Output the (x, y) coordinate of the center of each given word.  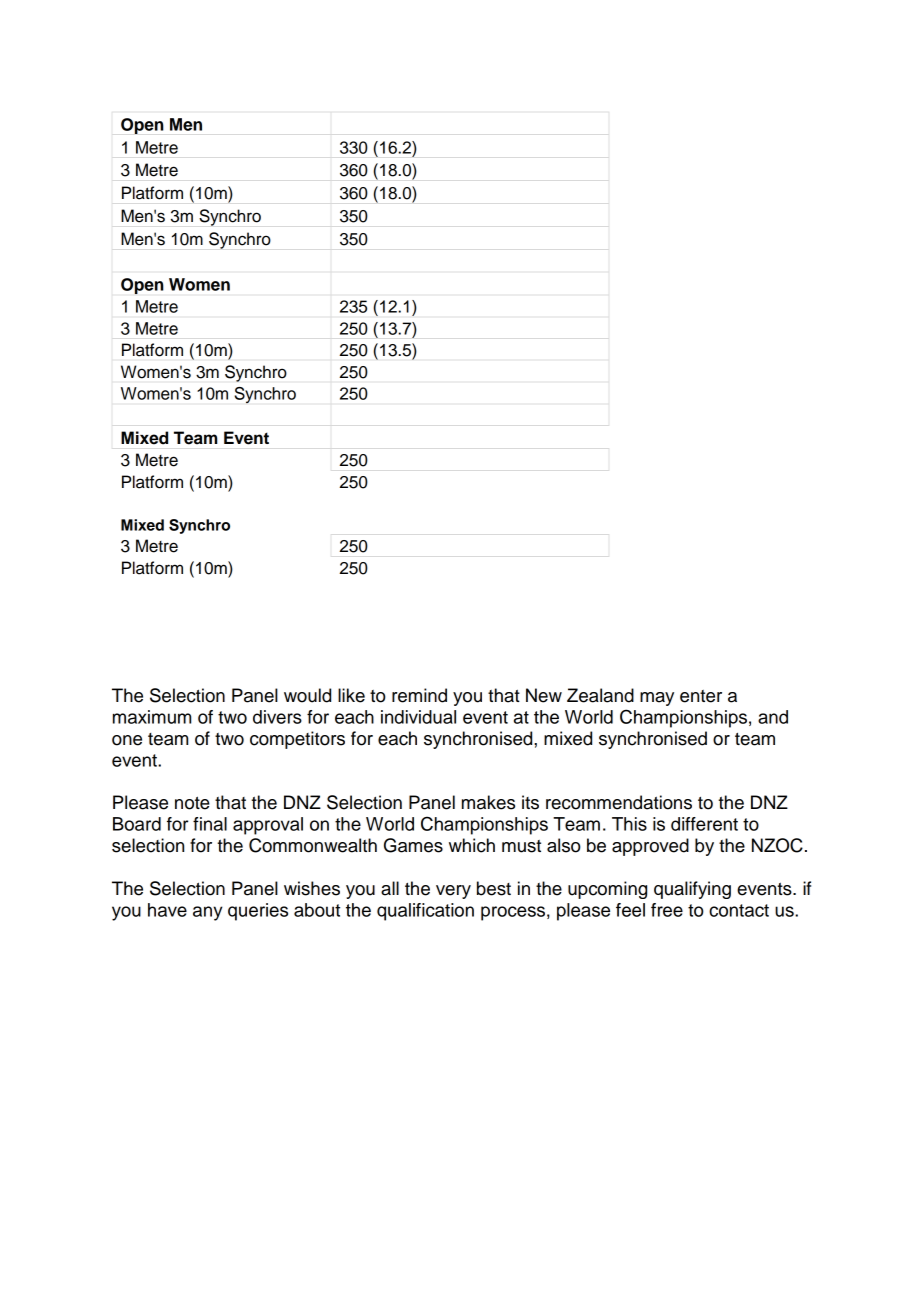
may (657, 699)
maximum (152, 717)
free (667, 910)
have (167, 910)
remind (419, 695)
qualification (425, 912)
